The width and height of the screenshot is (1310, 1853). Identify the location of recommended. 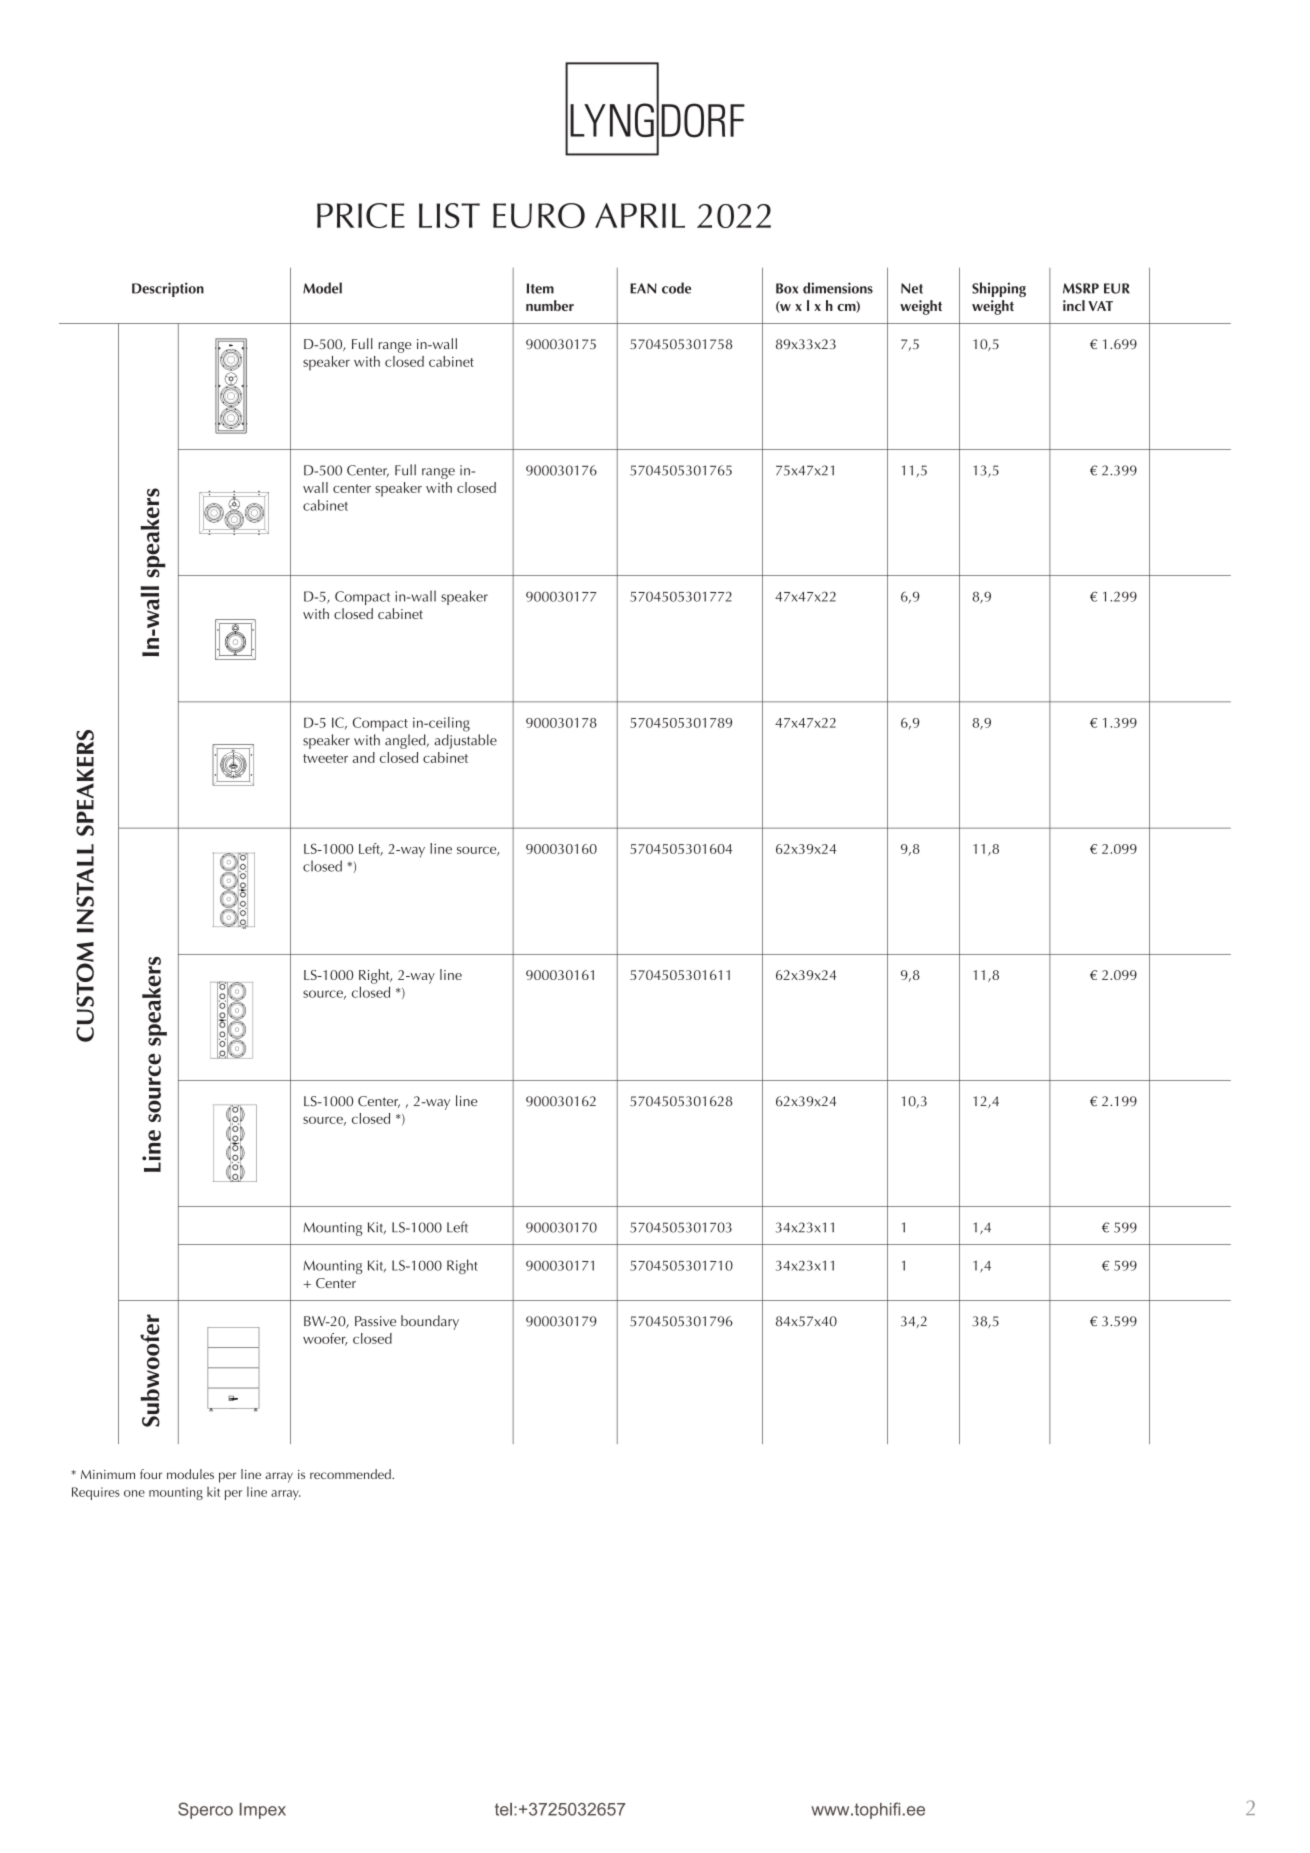
(351, 1474).
